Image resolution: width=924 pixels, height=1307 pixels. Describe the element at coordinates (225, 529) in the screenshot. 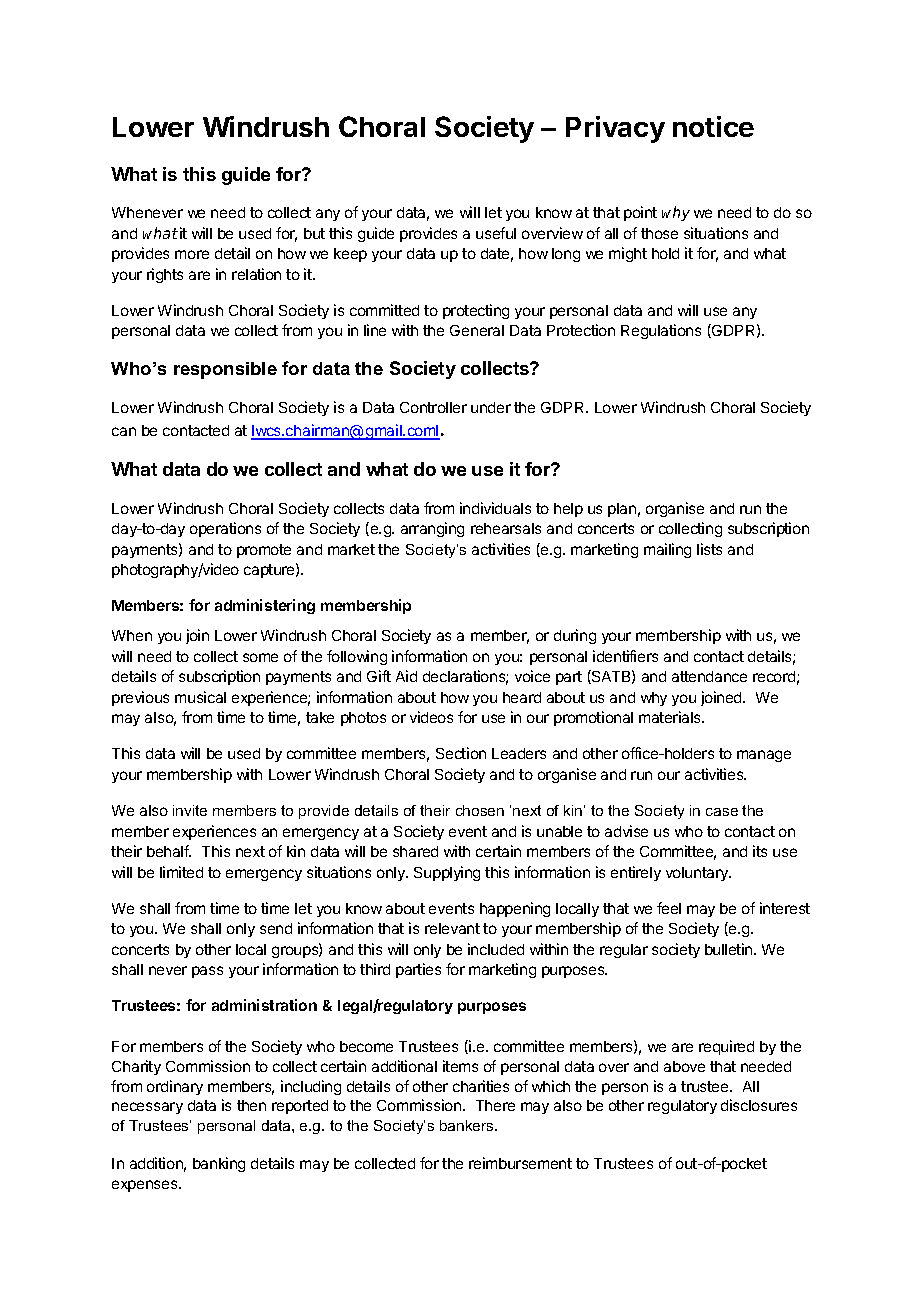

I see `operations` at that location.
